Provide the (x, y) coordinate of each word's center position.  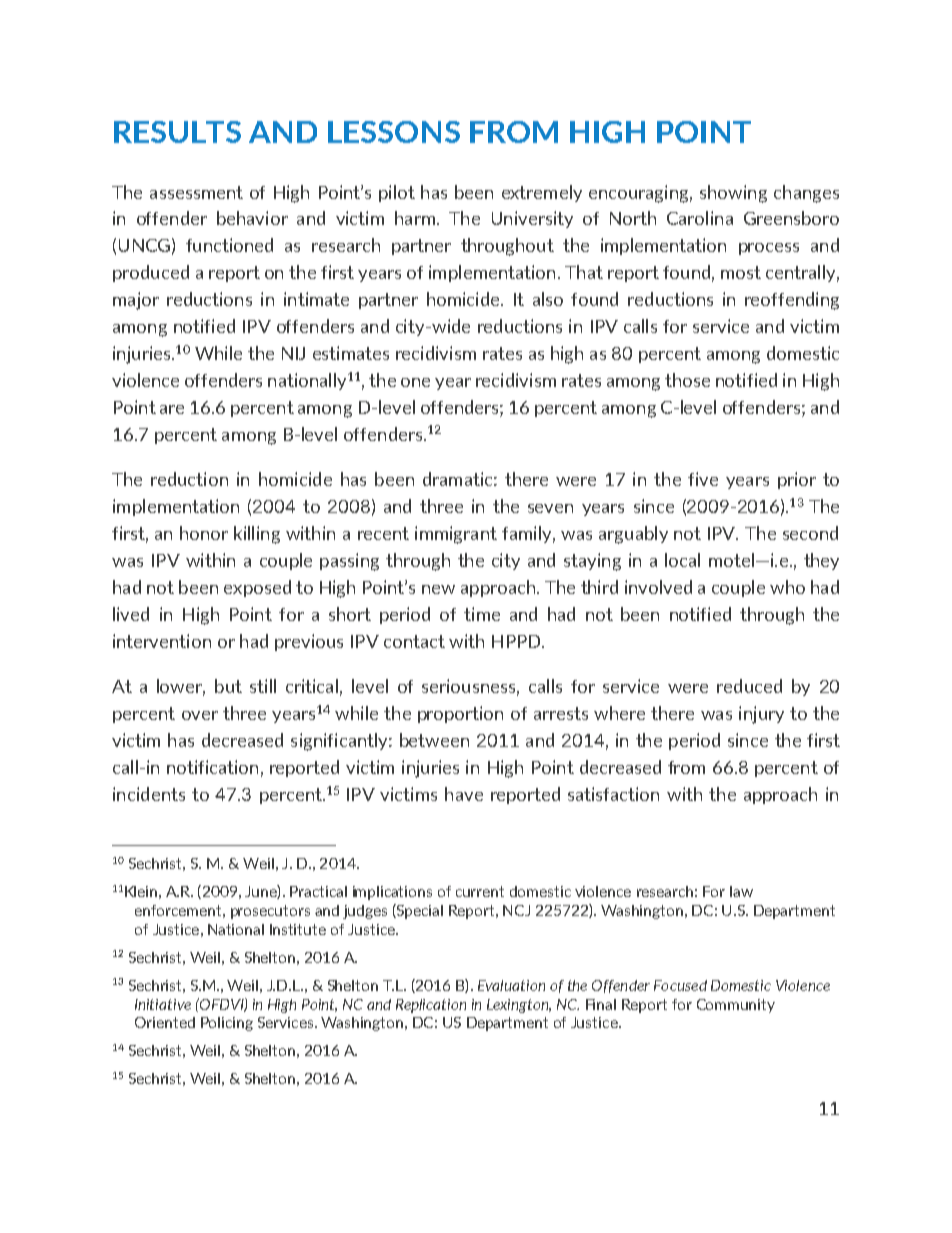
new (438, 589)
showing (733, 194)
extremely (542, 193)
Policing (227, 1024)
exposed (257, 588)
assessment (196, 192)
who (787, 587)
